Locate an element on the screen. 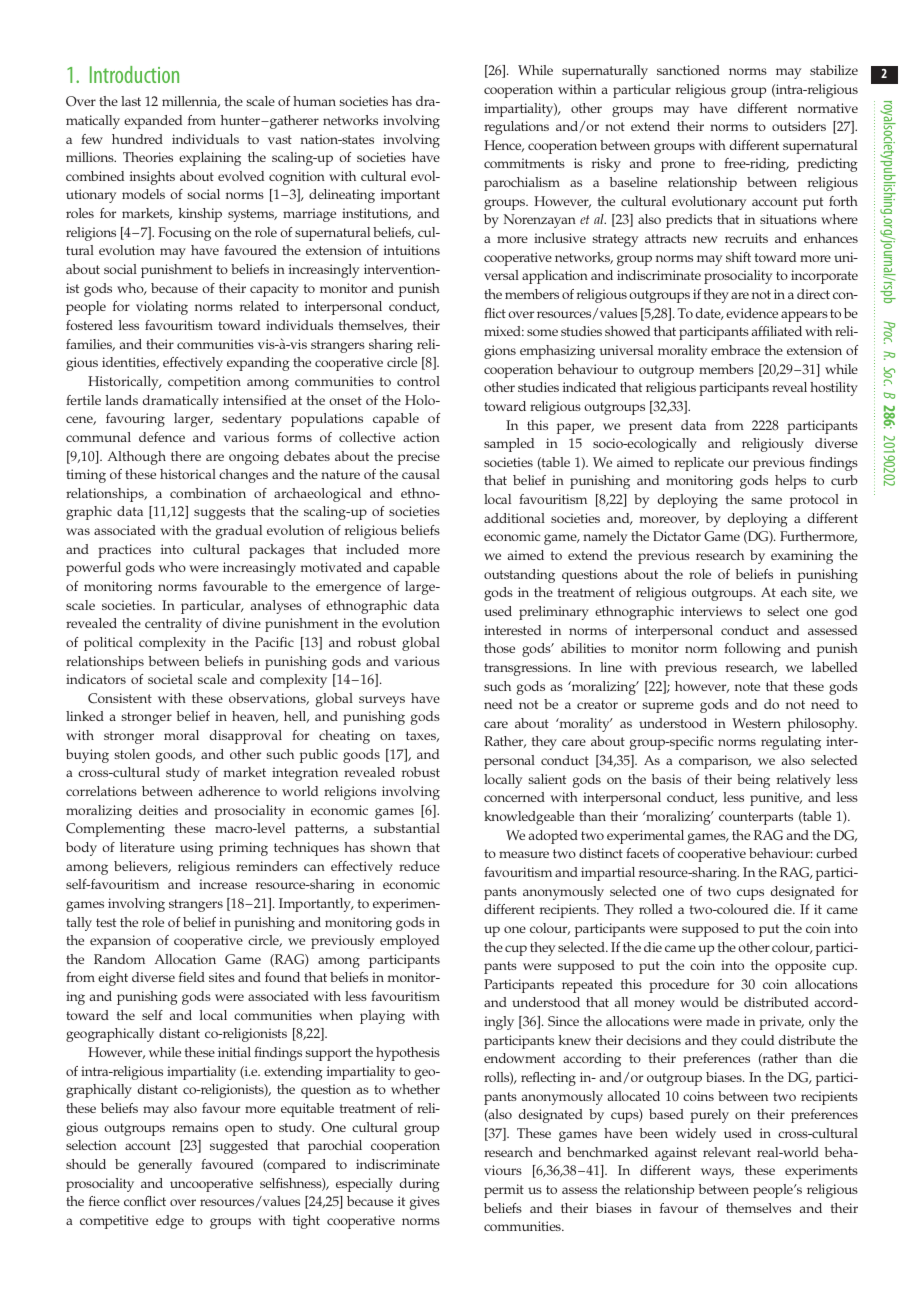 The height and width of the screenshot is (1308, 924). outsiders is located at coordinates (799, 126).
